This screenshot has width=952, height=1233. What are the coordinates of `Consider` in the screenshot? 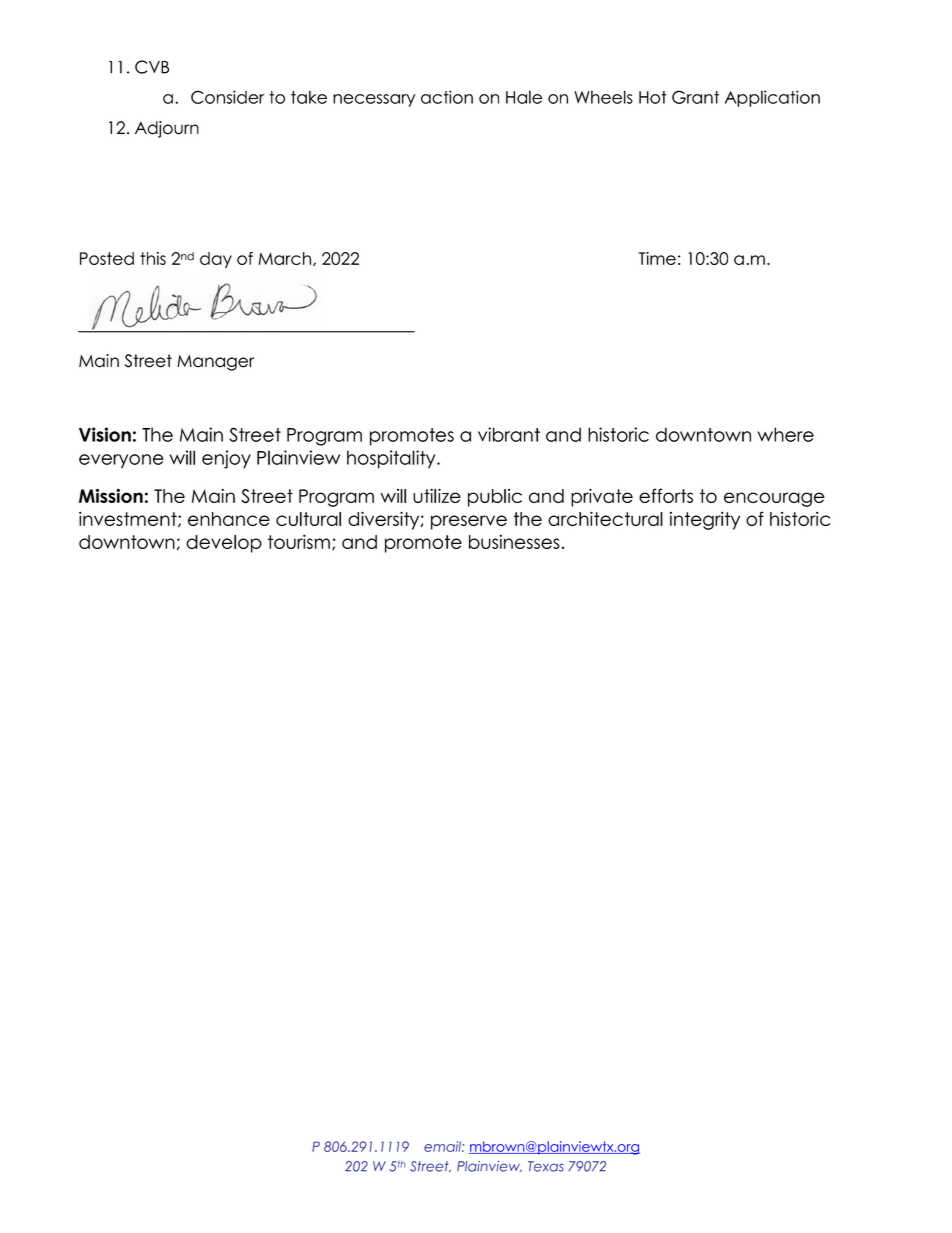 It's located at (227, 97).
